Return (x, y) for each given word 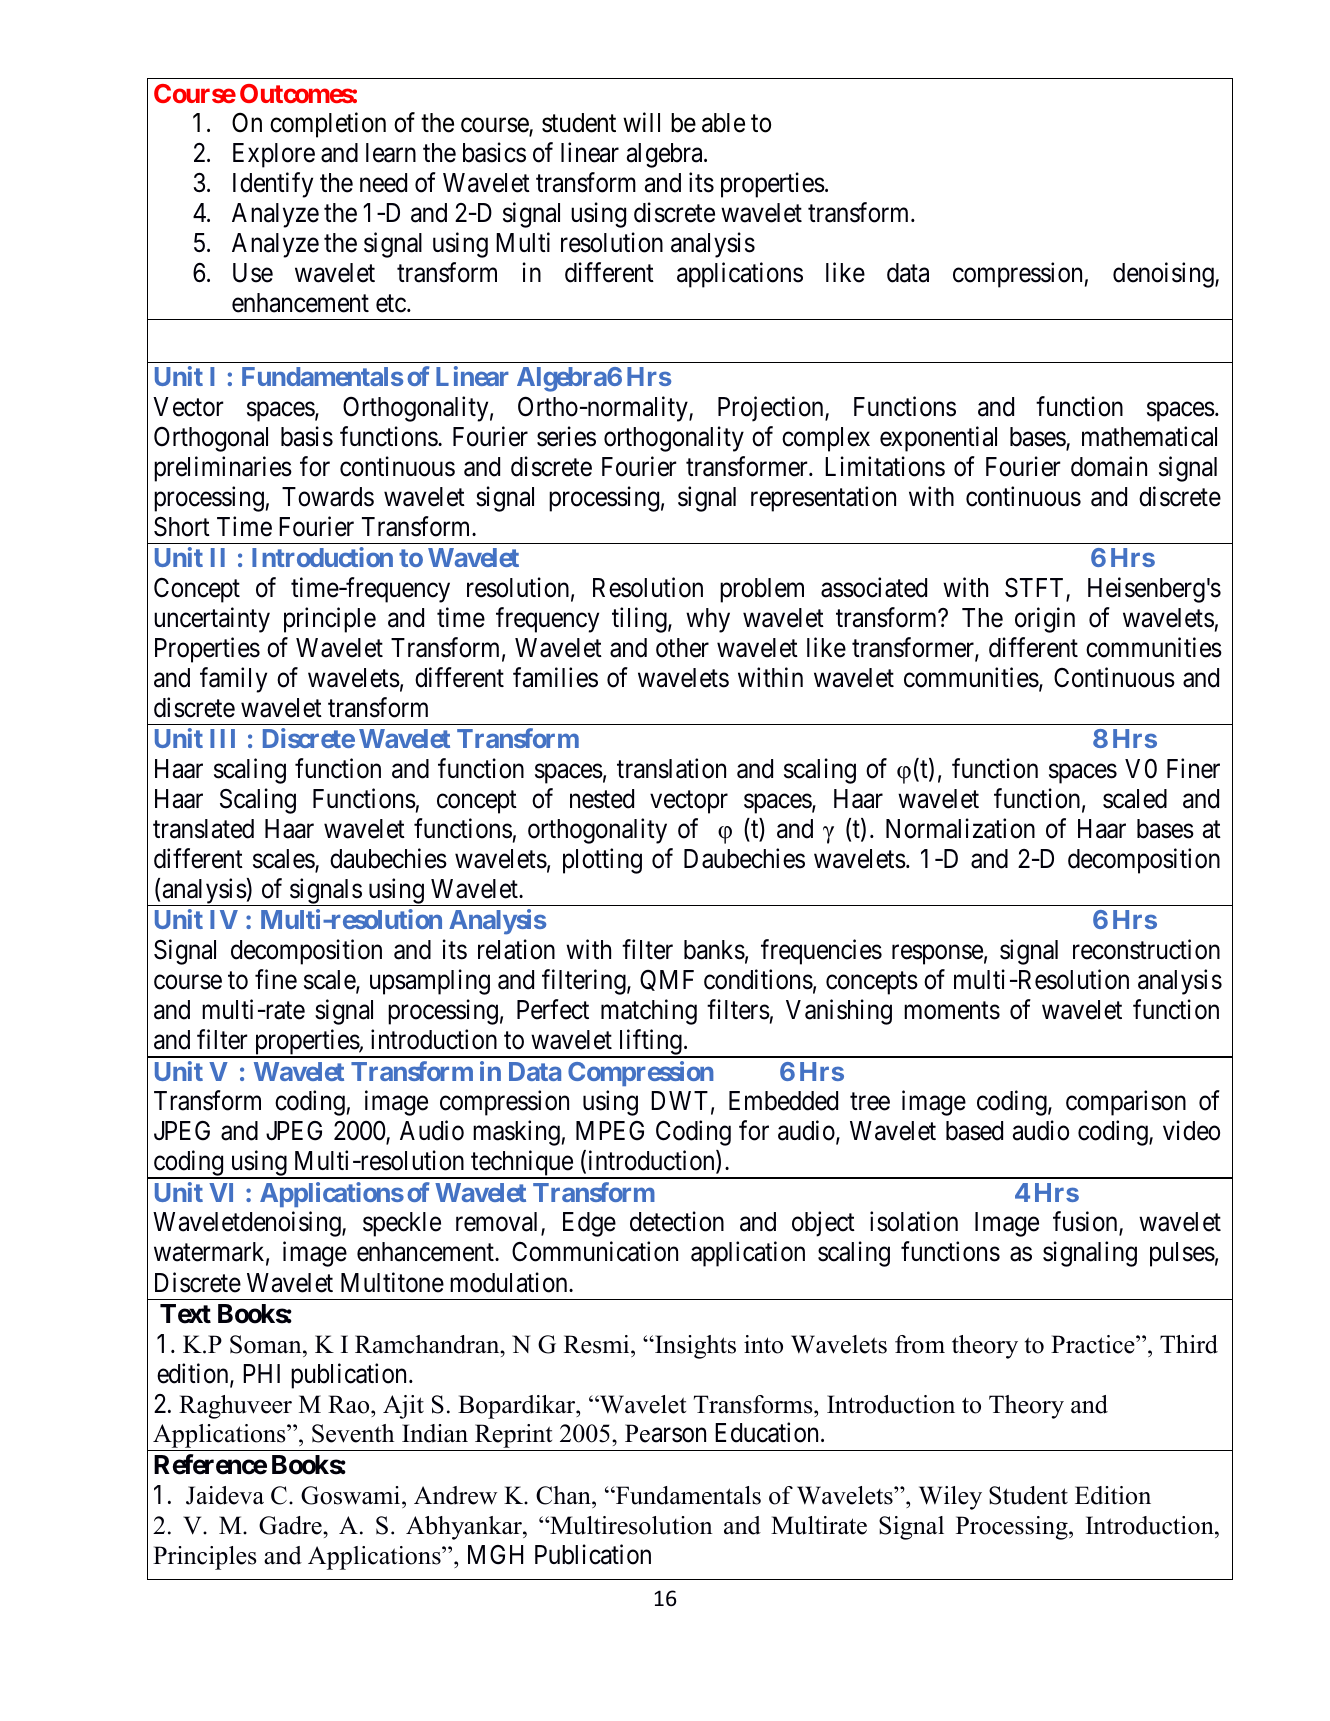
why (708, 620)
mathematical (1149, 436)
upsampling (430, 982)
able (723, 123)
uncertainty (212, 620)
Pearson (665, 1433)
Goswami (352, 1495)
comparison (1126, 1103)
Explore (274, 155)
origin (1045, 620)
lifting (650, 1043)
